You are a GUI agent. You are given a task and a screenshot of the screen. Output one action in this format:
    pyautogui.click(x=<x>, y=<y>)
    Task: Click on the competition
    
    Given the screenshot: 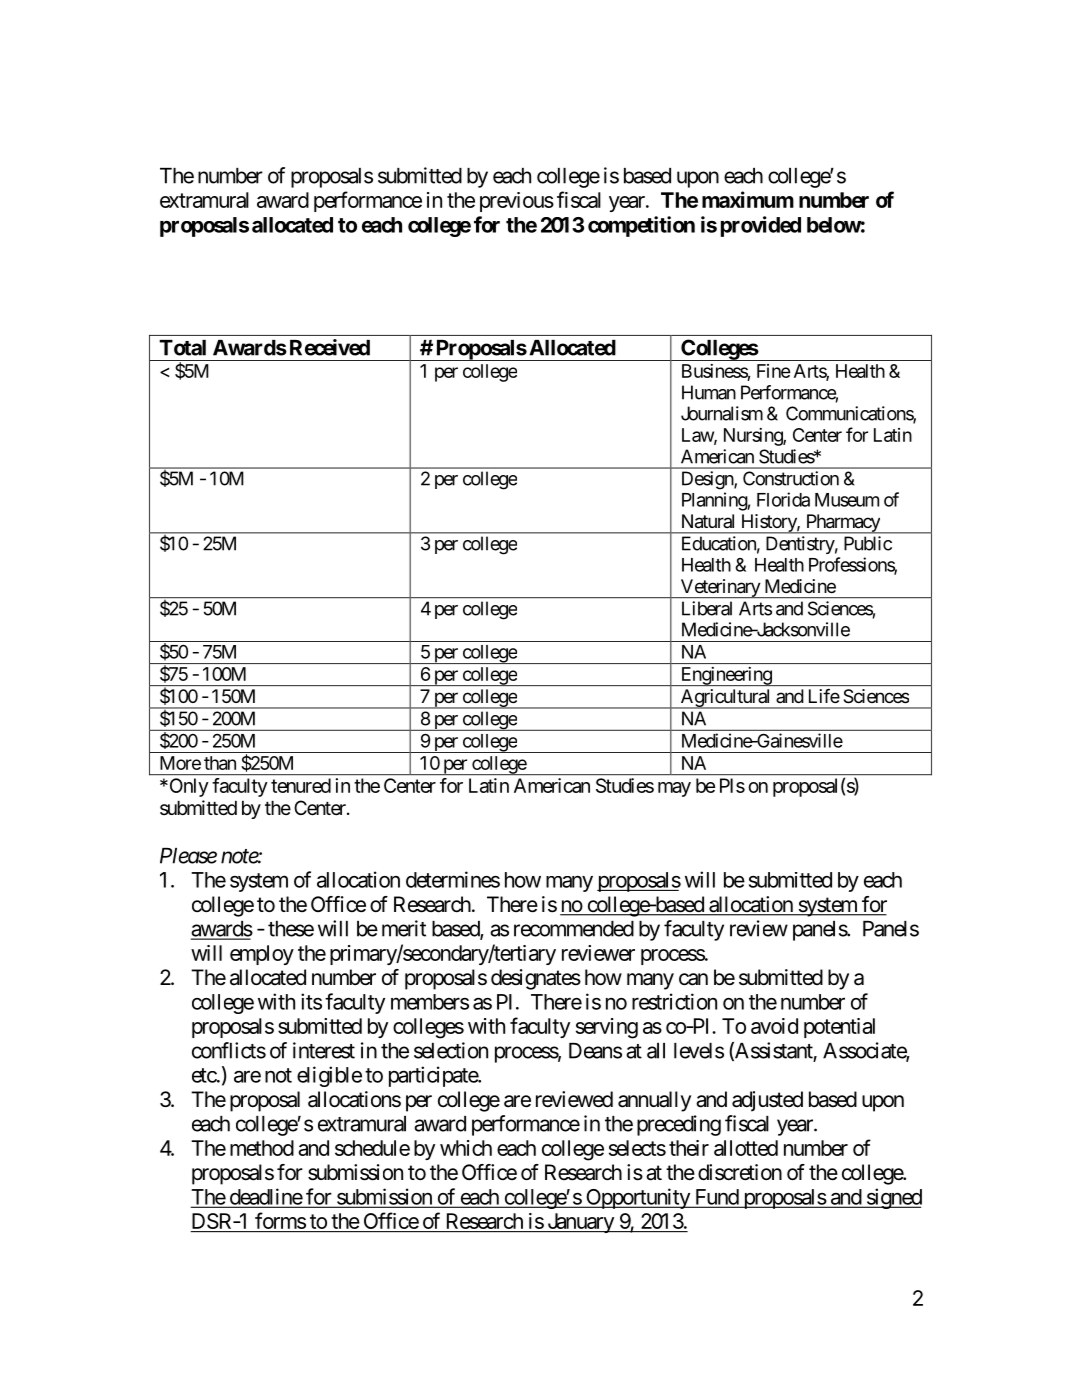 What is the action you would take?
    pyautogui.click(x=641, y=226)
